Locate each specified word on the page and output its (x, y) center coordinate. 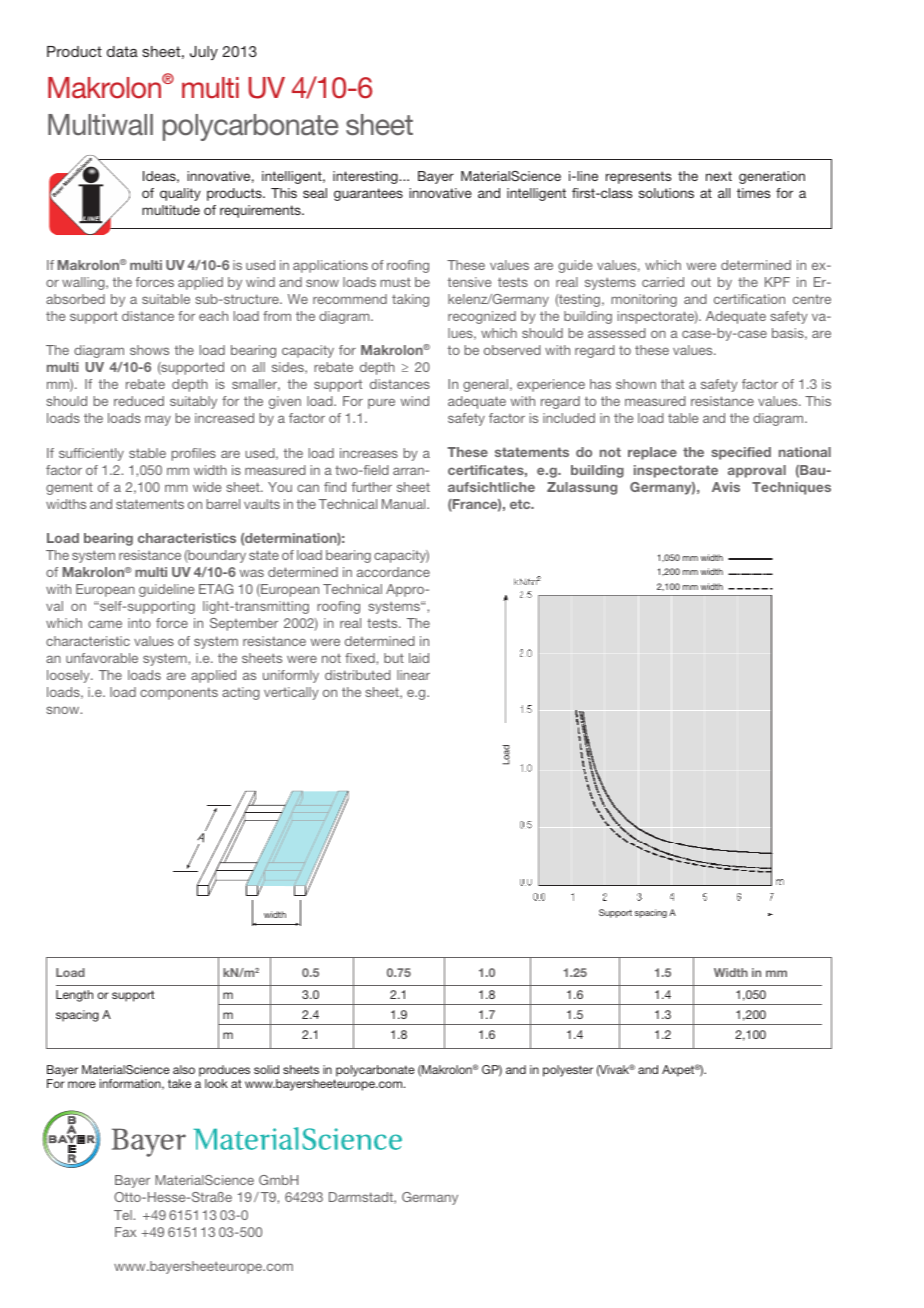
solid (266, 1069)
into (139, 623)
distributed (358, 675)
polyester (568, 1071)
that (672, 384)
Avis (726, 487)
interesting (366, 177)
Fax (125, 1232)
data (122, 51)
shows (149, 350)
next (719, 176)
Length (74, 996)
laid (419, 658)
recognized (482, 317)
